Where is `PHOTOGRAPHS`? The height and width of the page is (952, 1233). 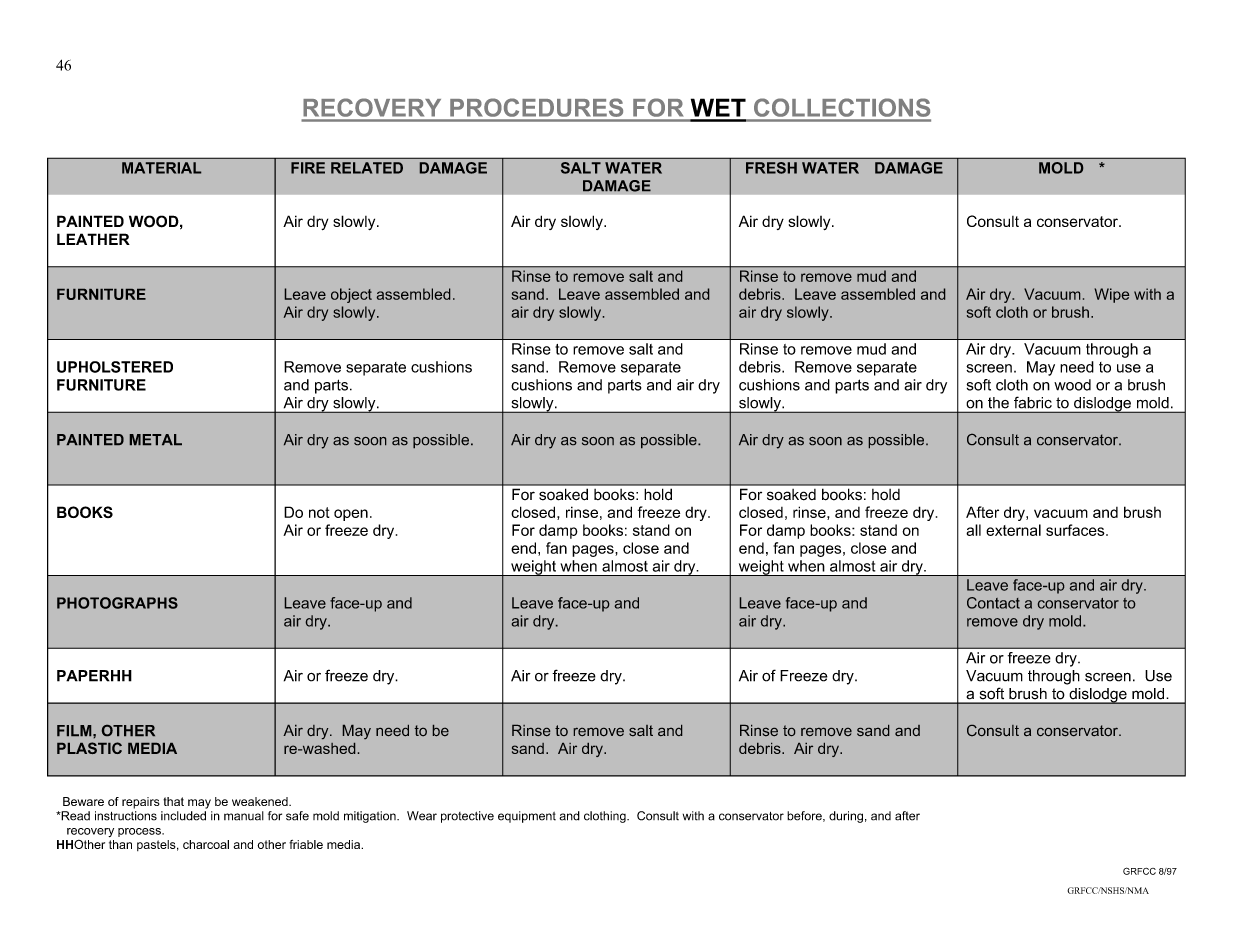
PHOTOGRAPHS is located at coordinates (117, 603).
